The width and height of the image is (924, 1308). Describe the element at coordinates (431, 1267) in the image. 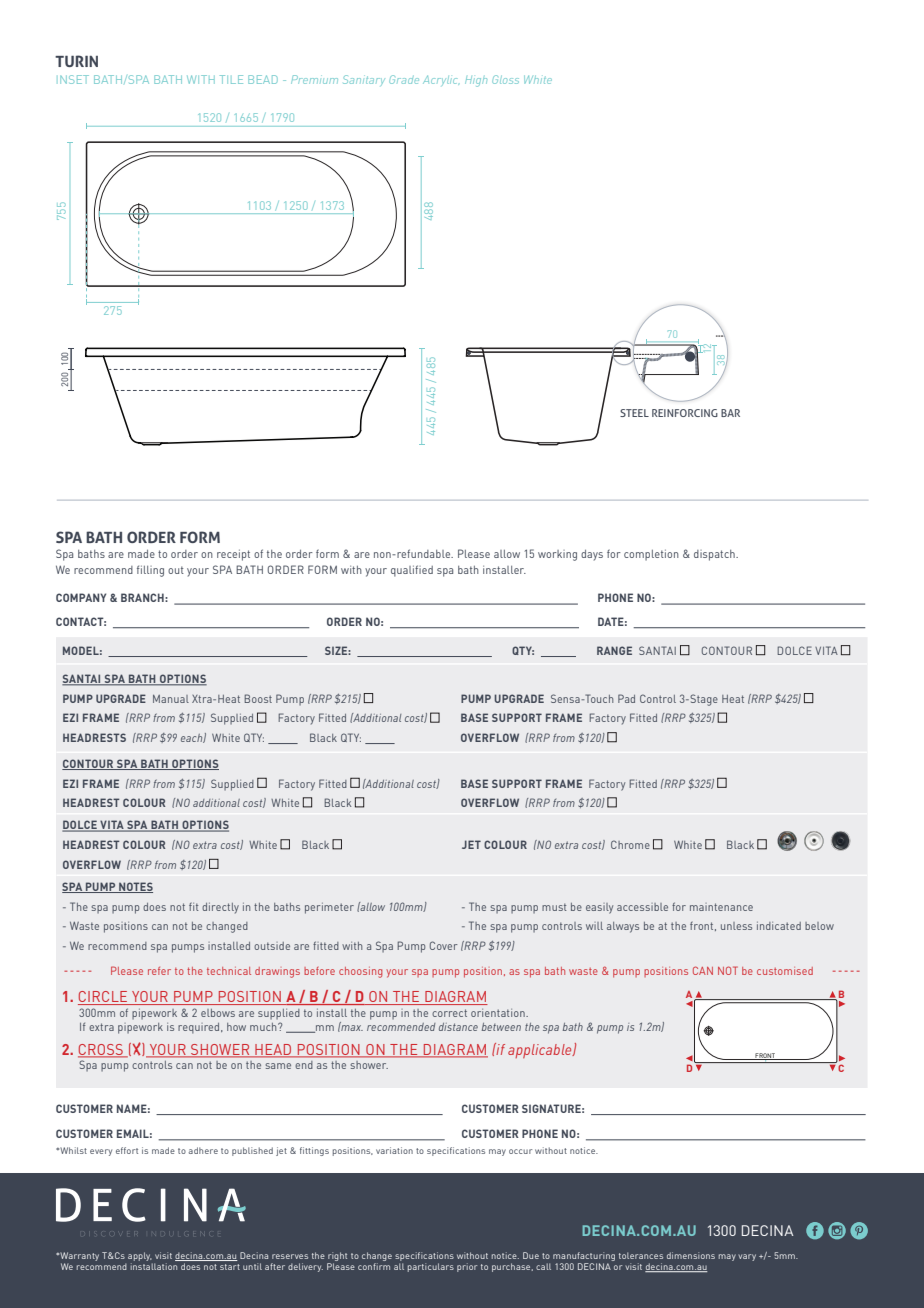

I see `particulars` at that location.
